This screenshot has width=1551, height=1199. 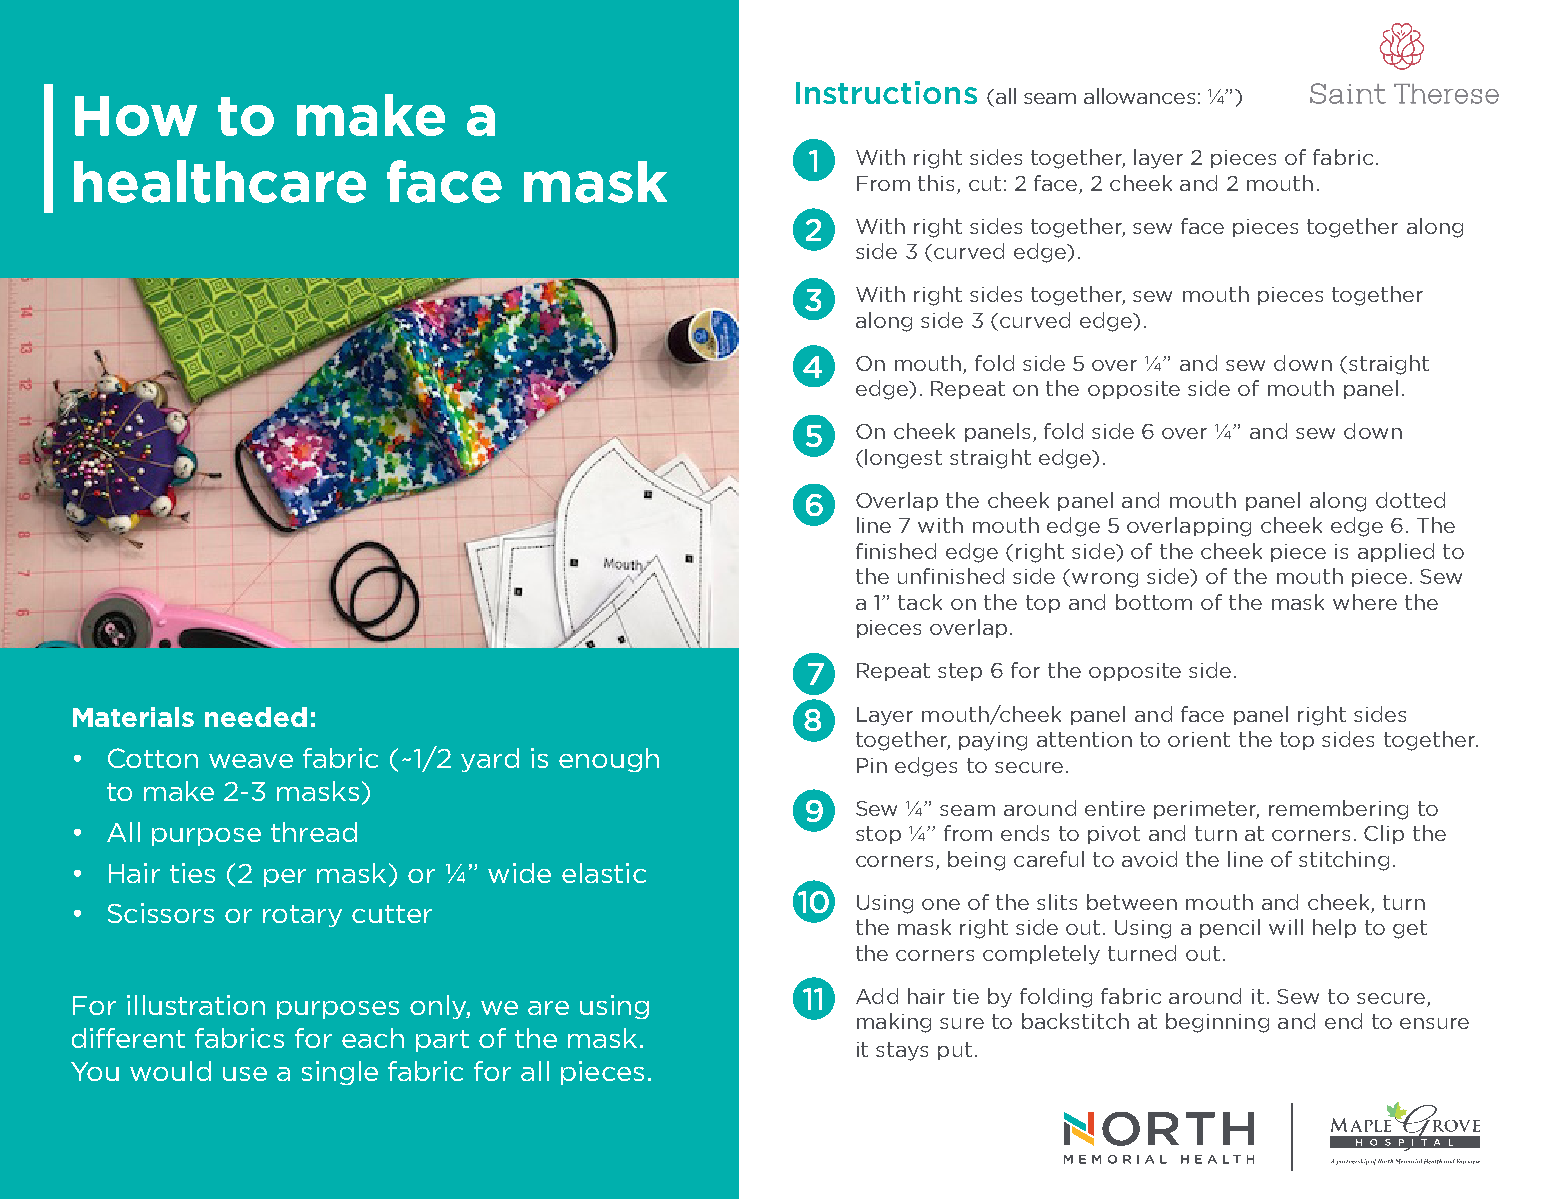 I want to click on thread, so click(x=314, y=832).
